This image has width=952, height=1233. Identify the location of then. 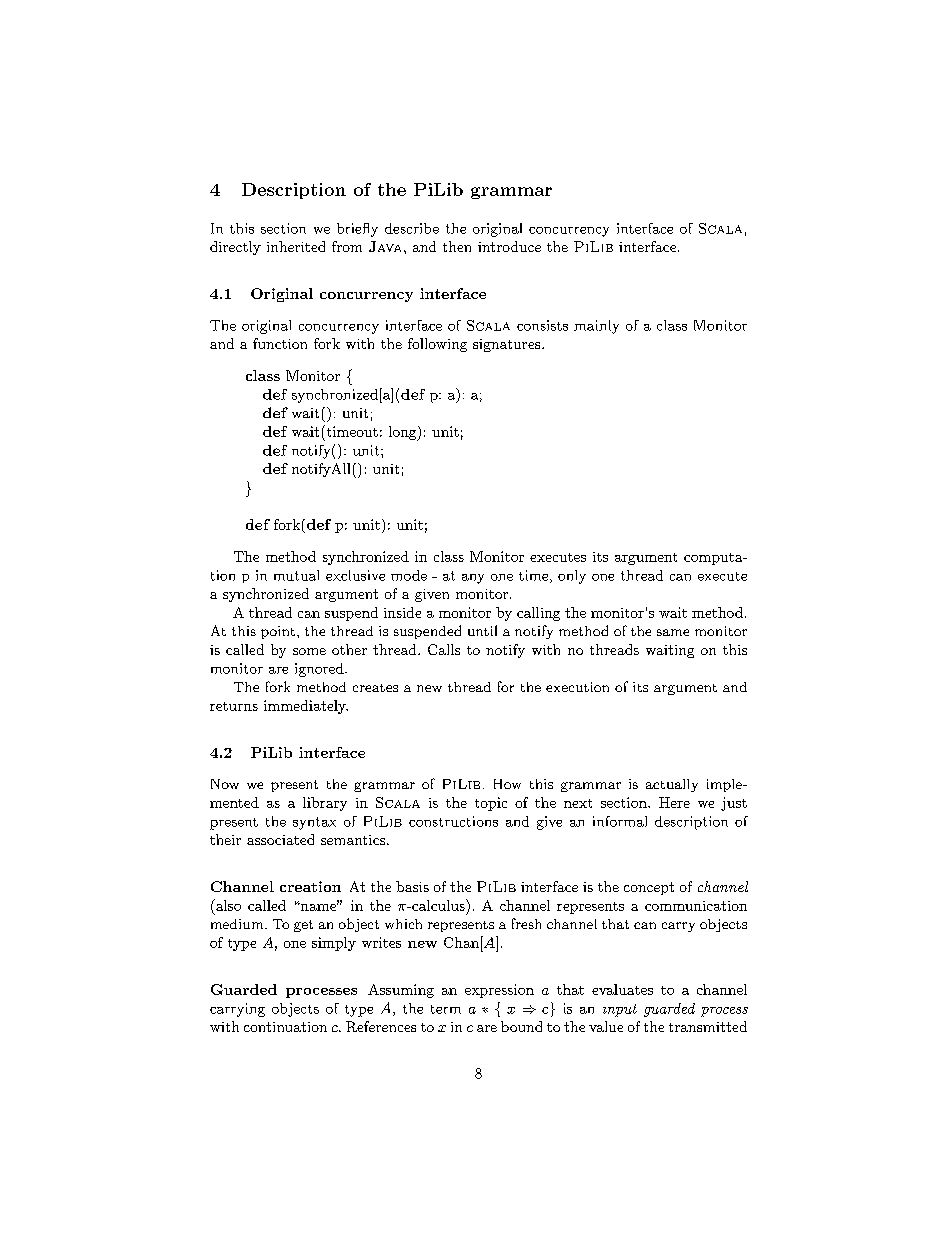
(457, 246).
